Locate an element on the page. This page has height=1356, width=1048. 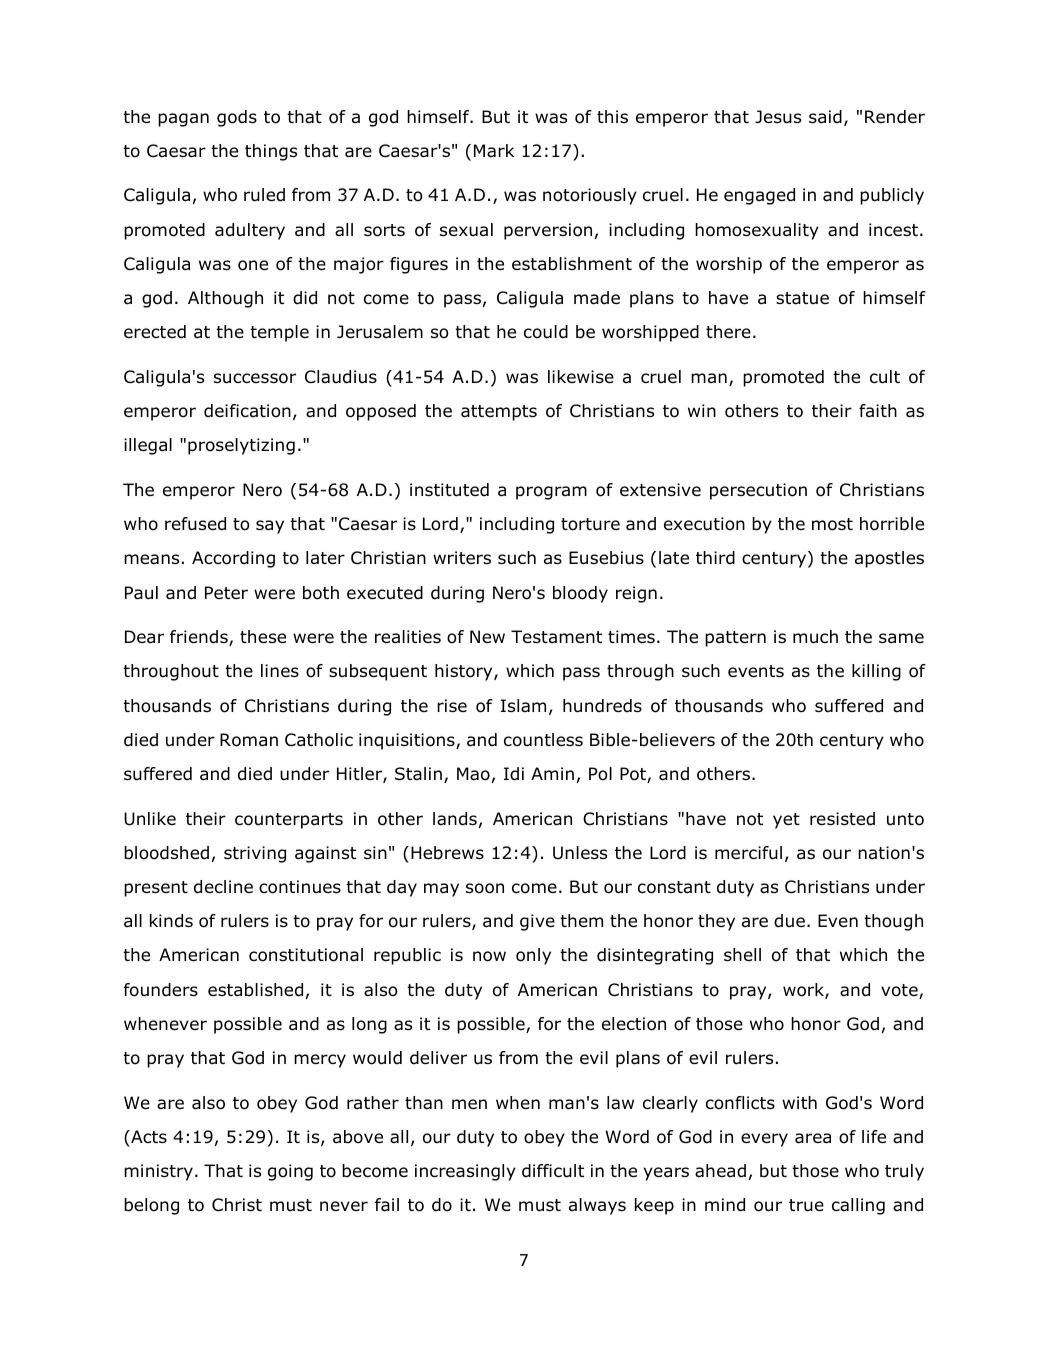
things is located at coordinates (271, 152).
